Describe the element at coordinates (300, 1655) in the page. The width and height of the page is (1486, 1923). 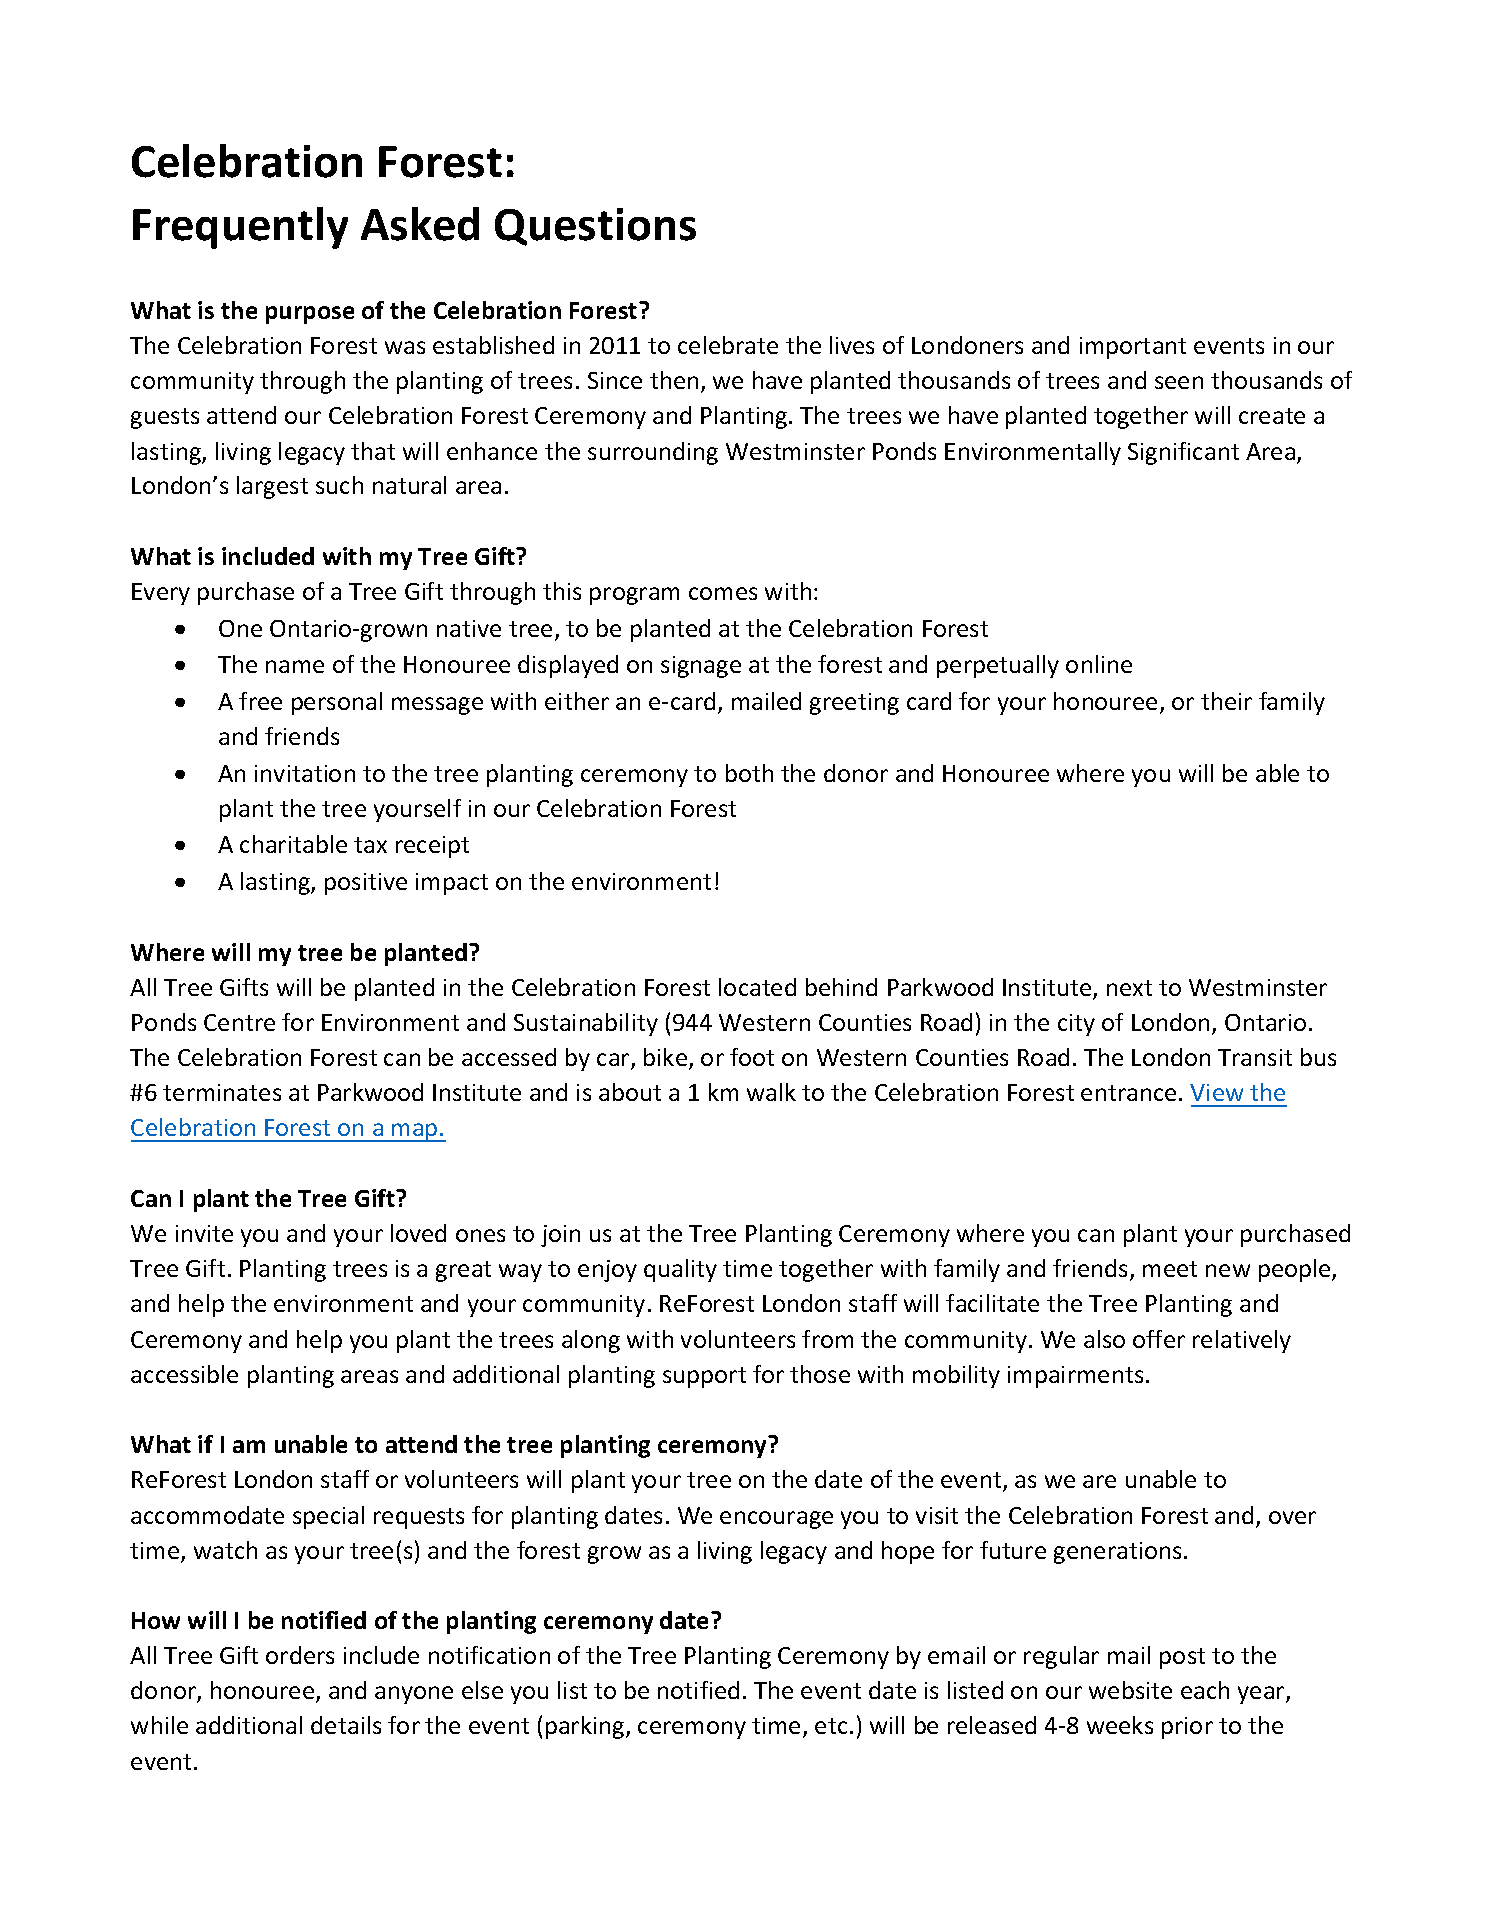
I see `orders` at that location.
